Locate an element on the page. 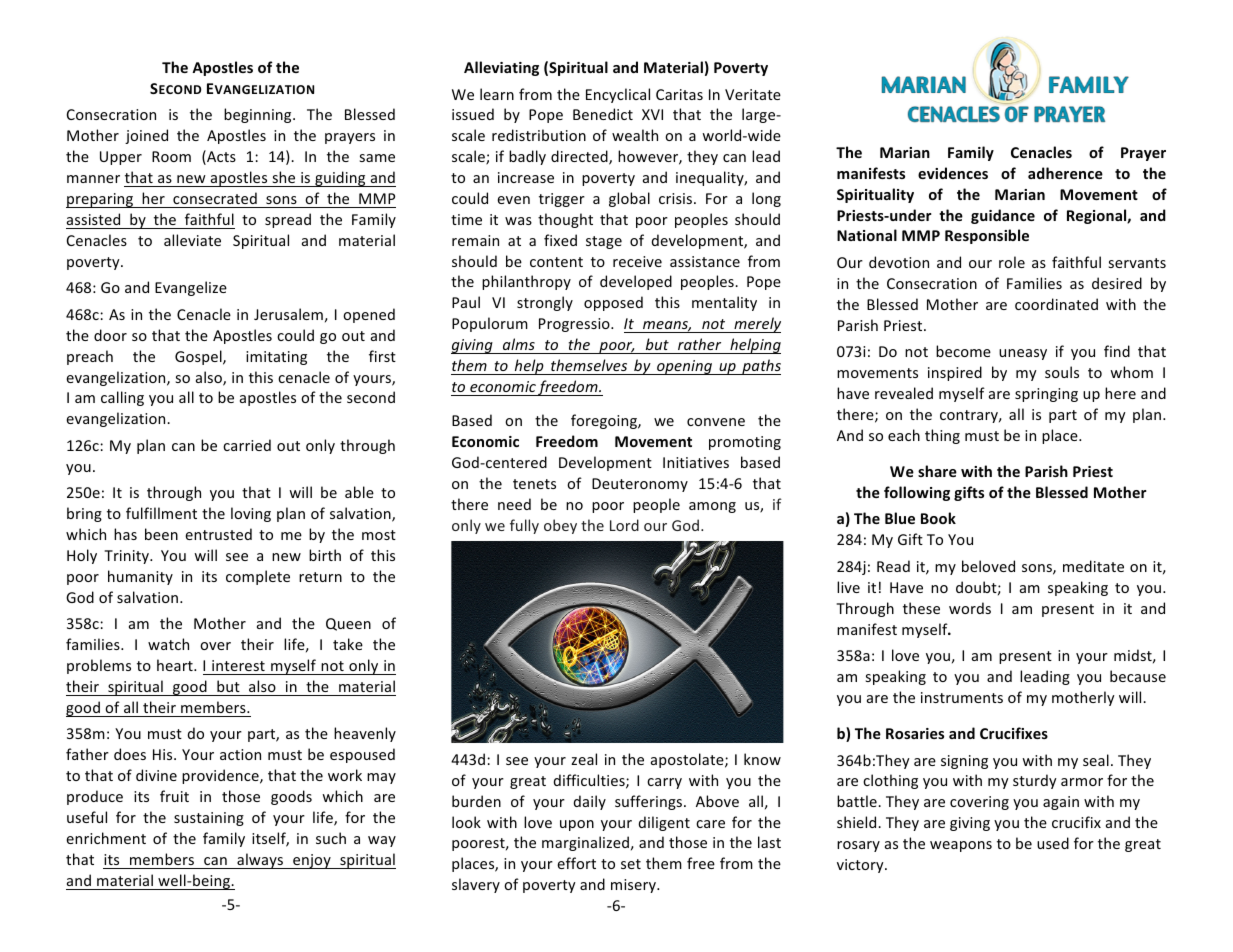 The image size is (1233, 952). Evangelize is located at coordinates (191, 288).
